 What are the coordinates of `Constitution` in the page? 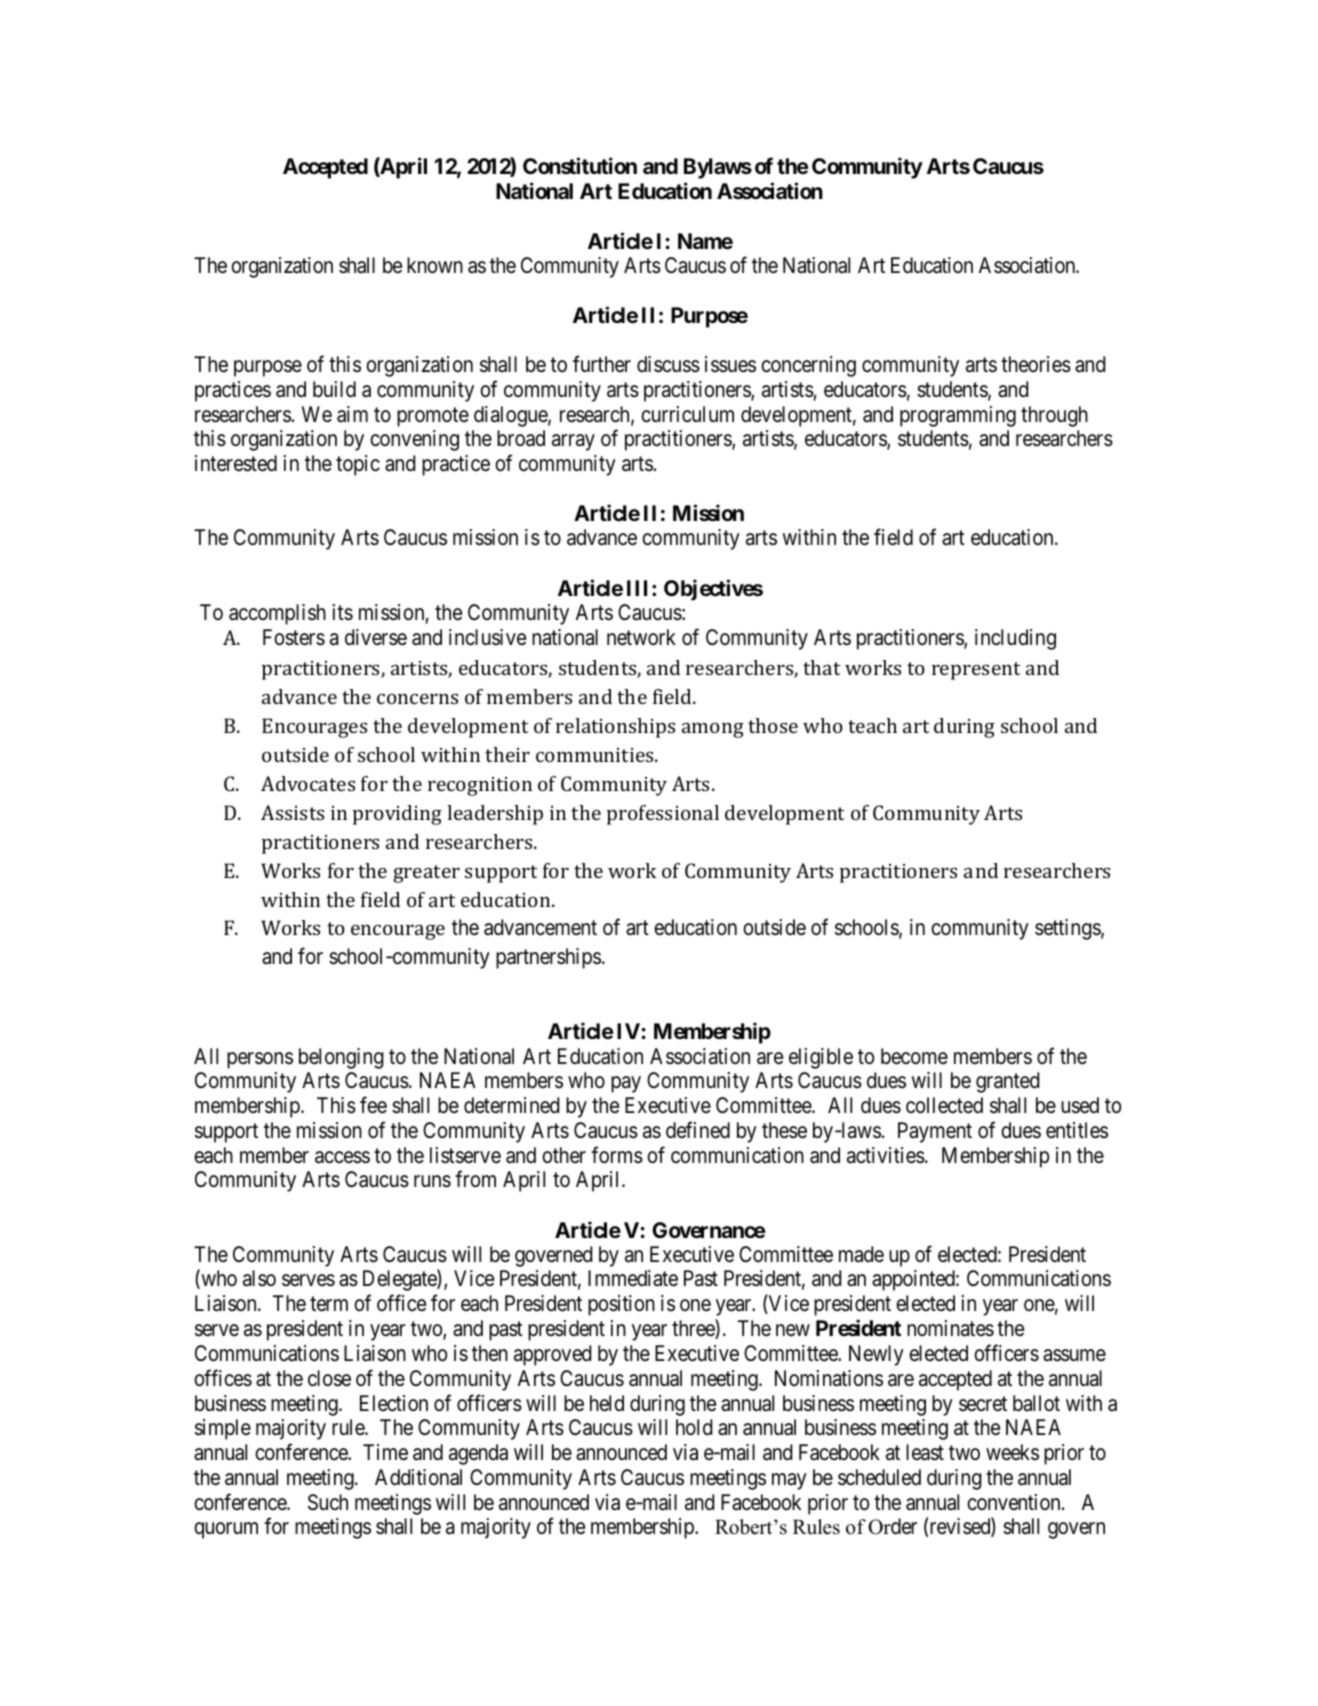 It's located at (580, 166).
